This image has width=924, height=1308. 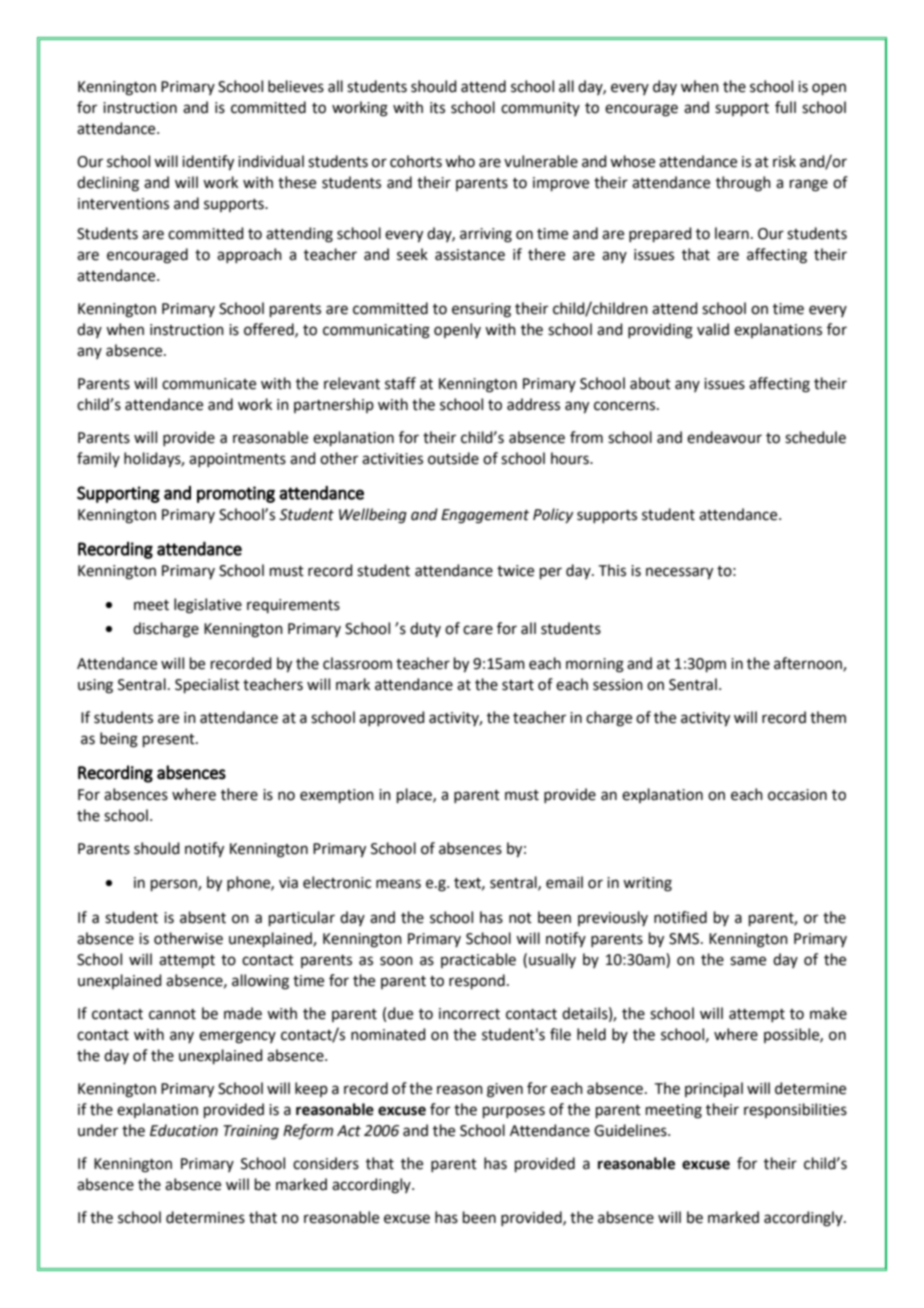 What do you see at coordinates (184, 1130) in the image?
I see `Education` at bounding box center [184, 1130].
